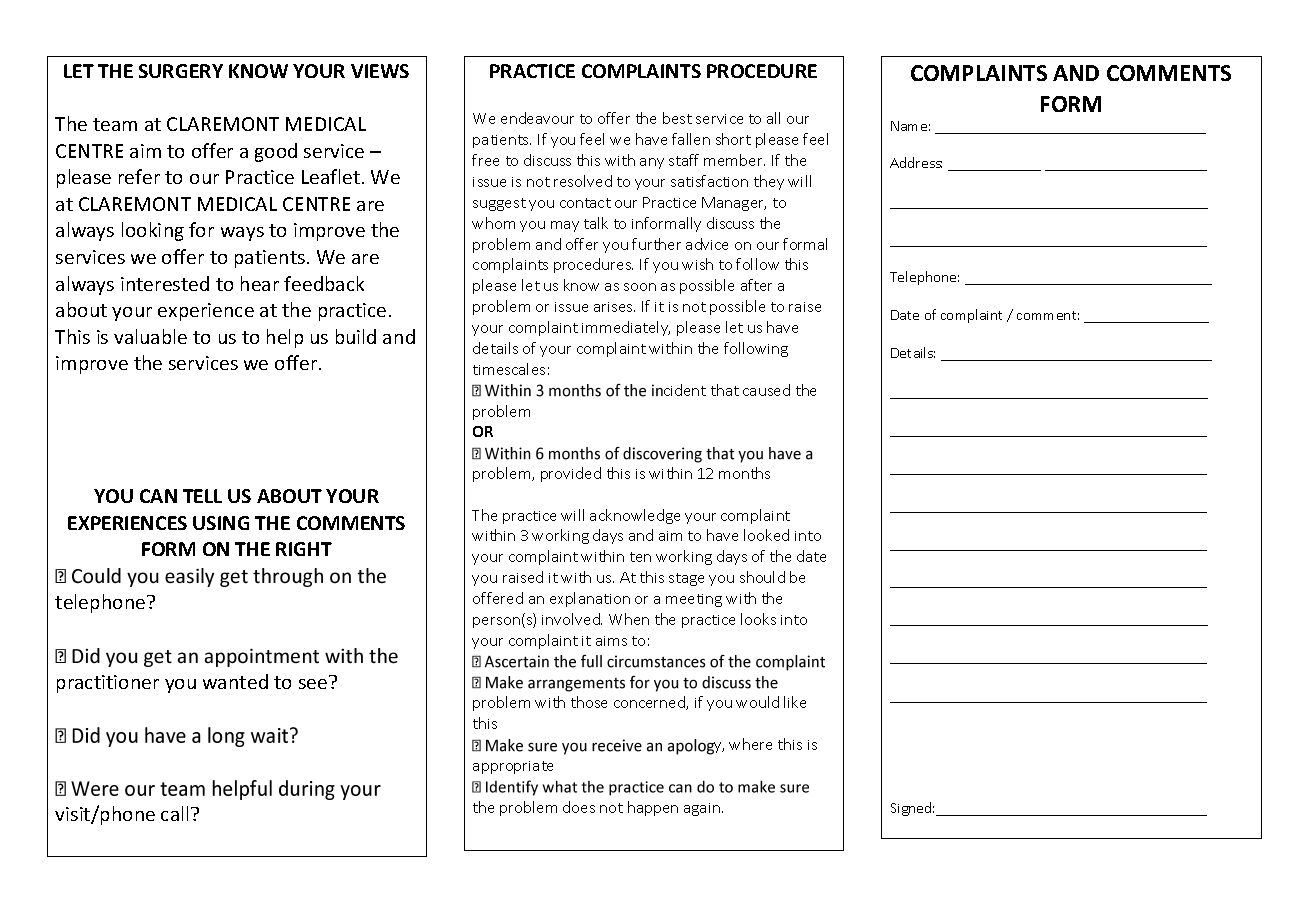 This screenshot has height=924, width=1308. What do you see at coordinates (181, 71) in the screenshot?
I see `SURGERY` at bounding box center [181, 71].
